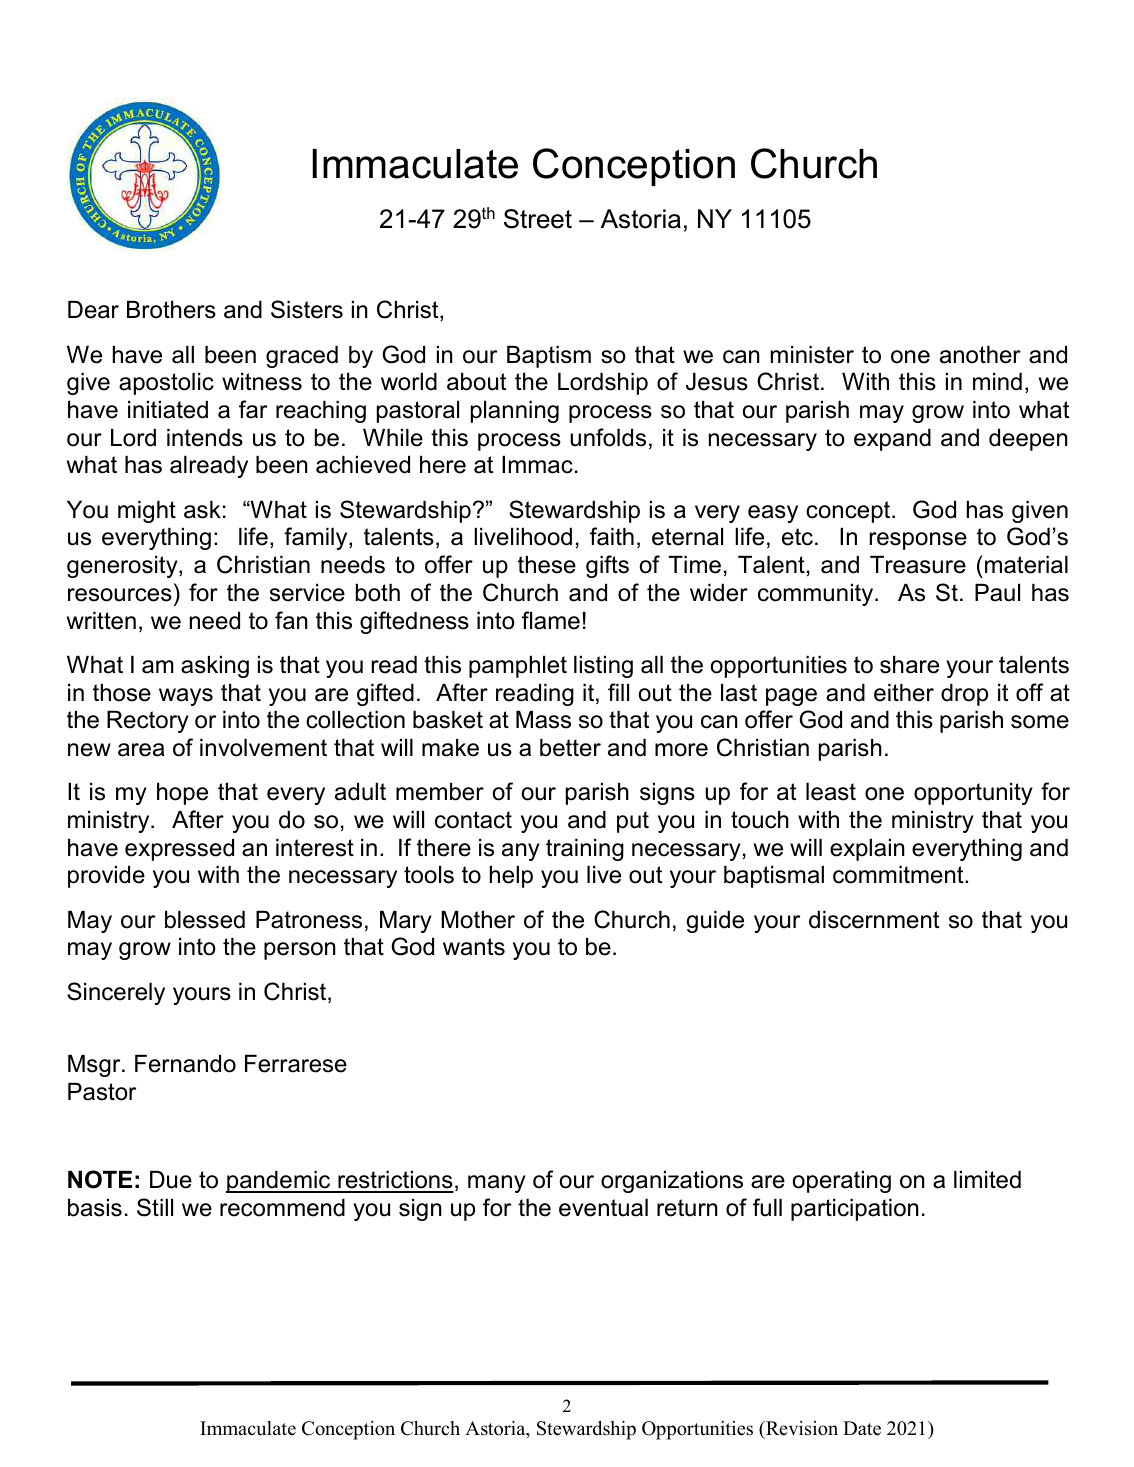  I want to click on training, so click(585, 850).
